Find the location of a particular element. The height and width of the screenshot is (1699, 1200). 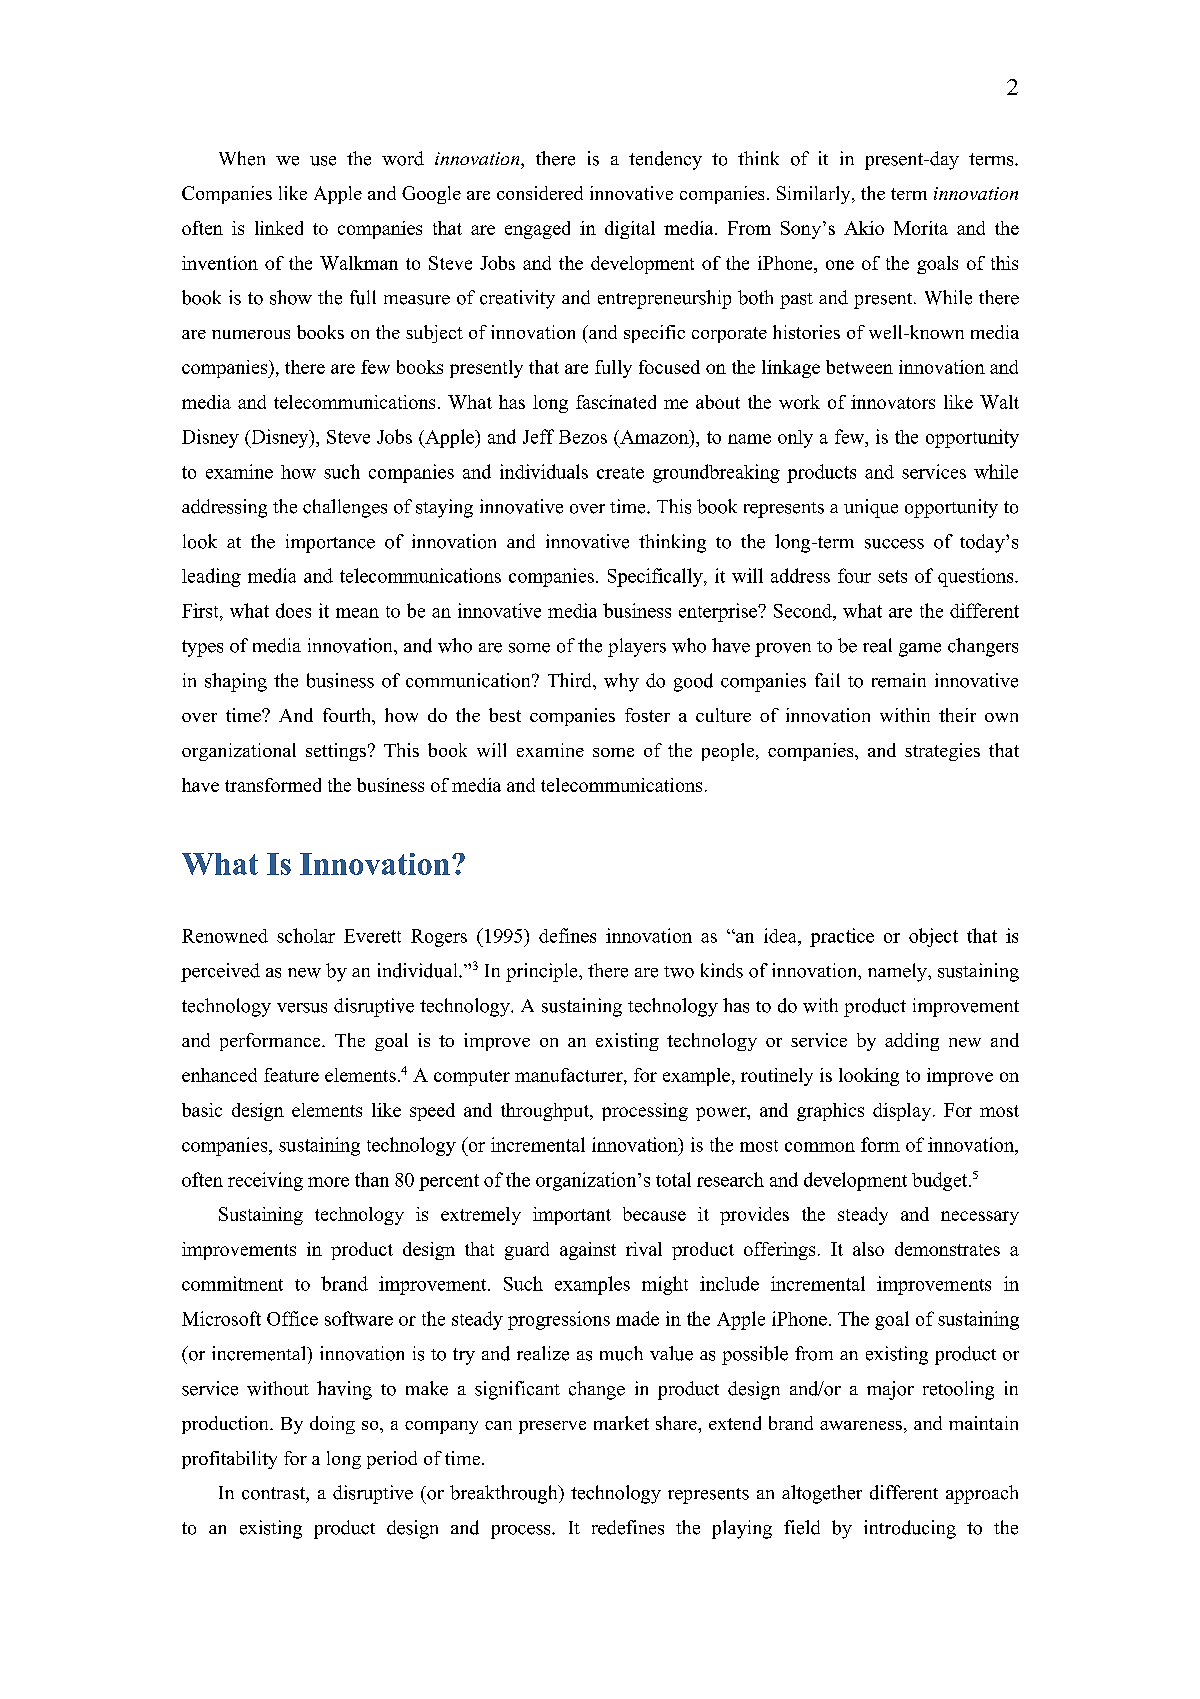

create is located at coordinates (620, 473).
